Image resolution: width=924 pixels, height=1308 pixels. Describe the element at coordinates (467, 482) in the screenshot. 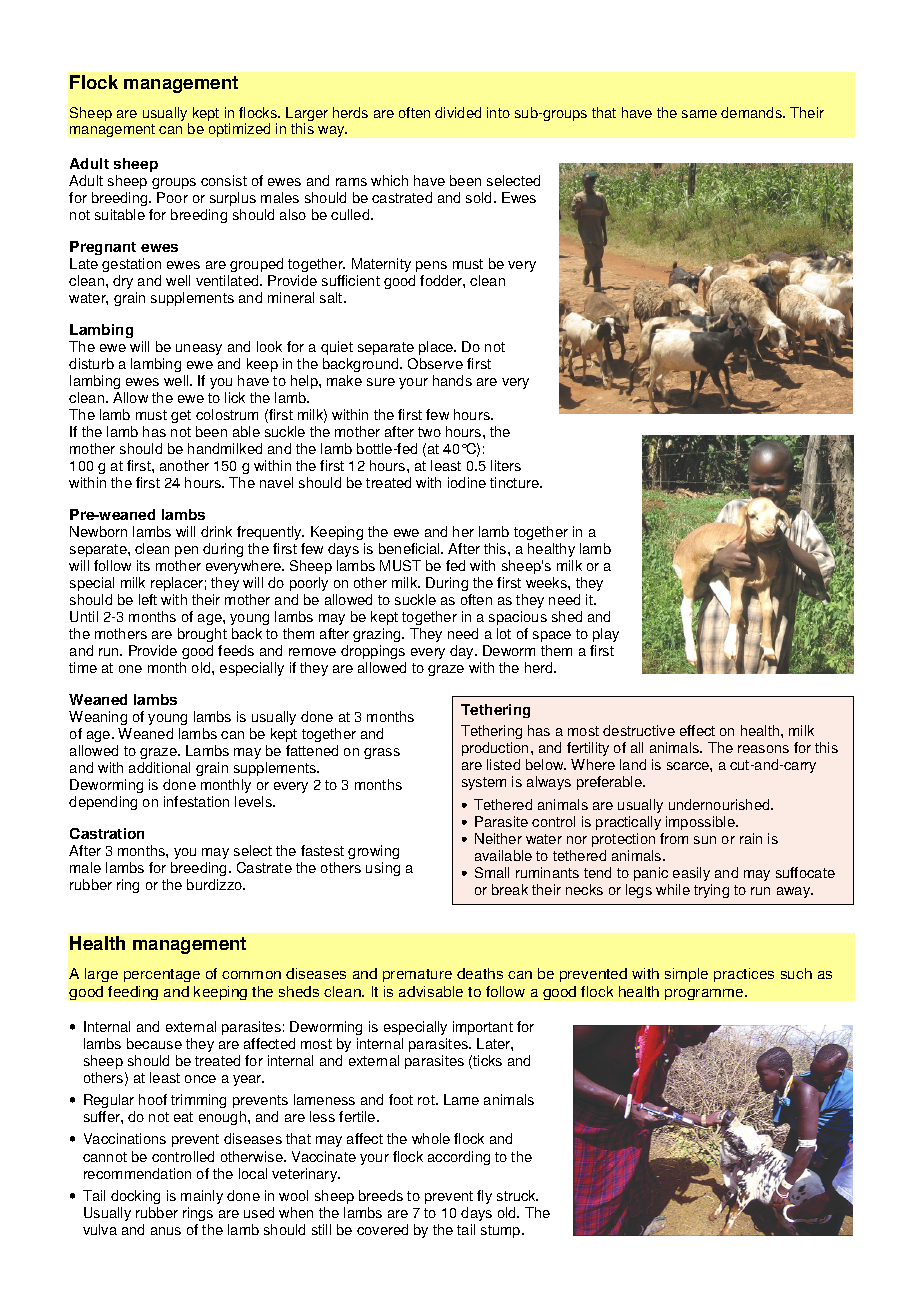

I see `iodine` at that location.
